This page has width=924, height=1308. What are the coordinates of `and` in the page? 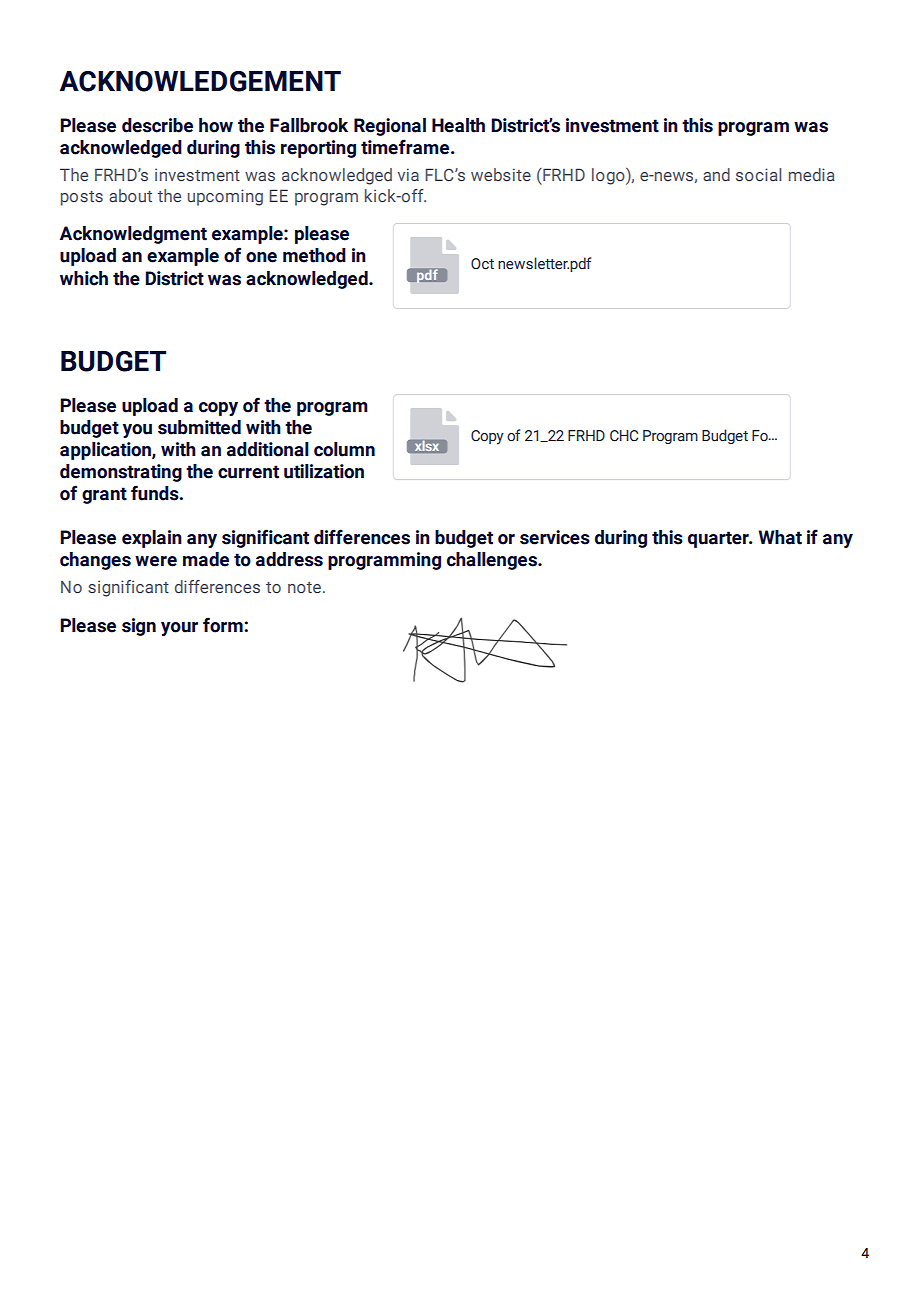 It's located at (716, 174).
